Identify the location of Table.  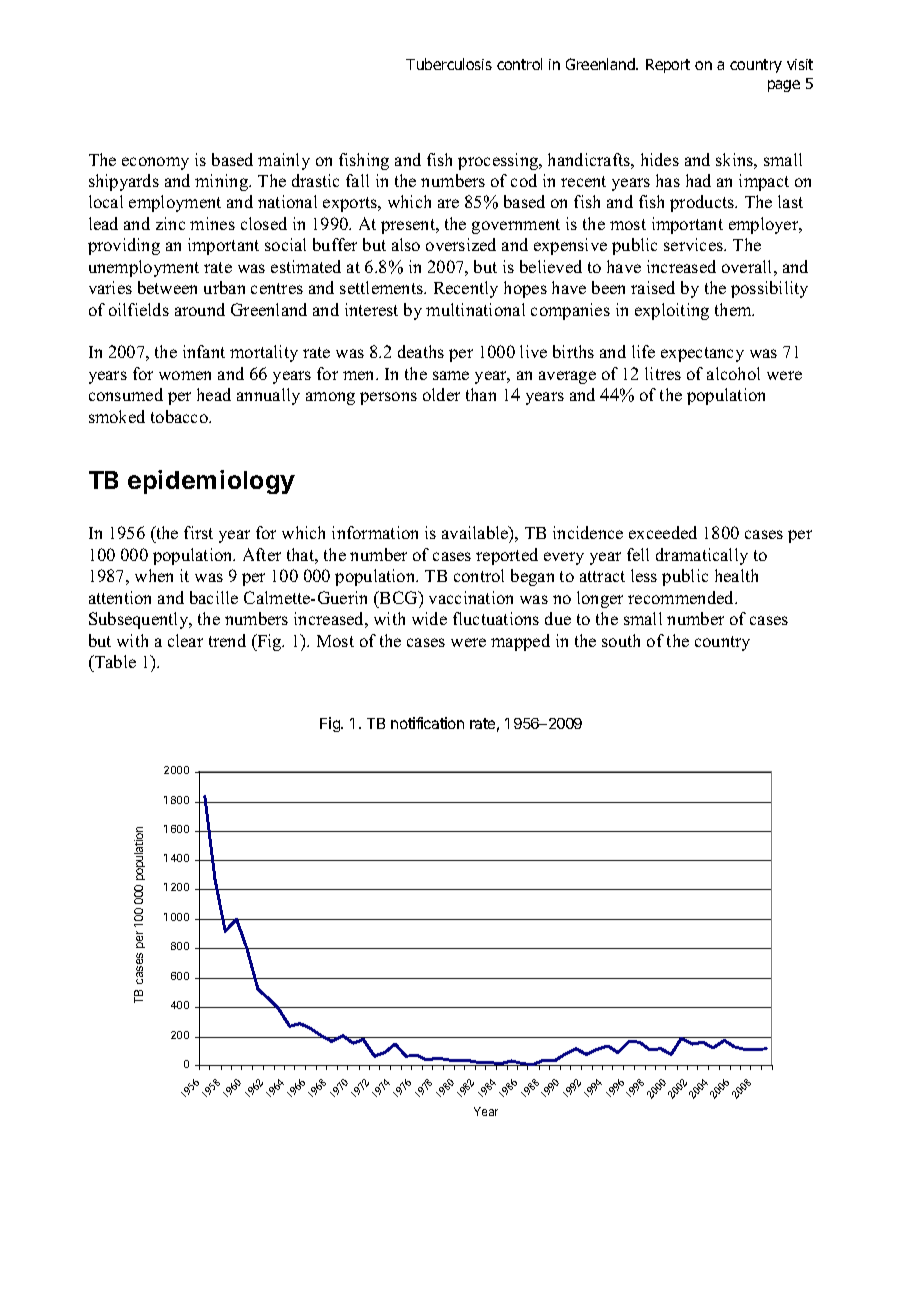
(114, 661).
